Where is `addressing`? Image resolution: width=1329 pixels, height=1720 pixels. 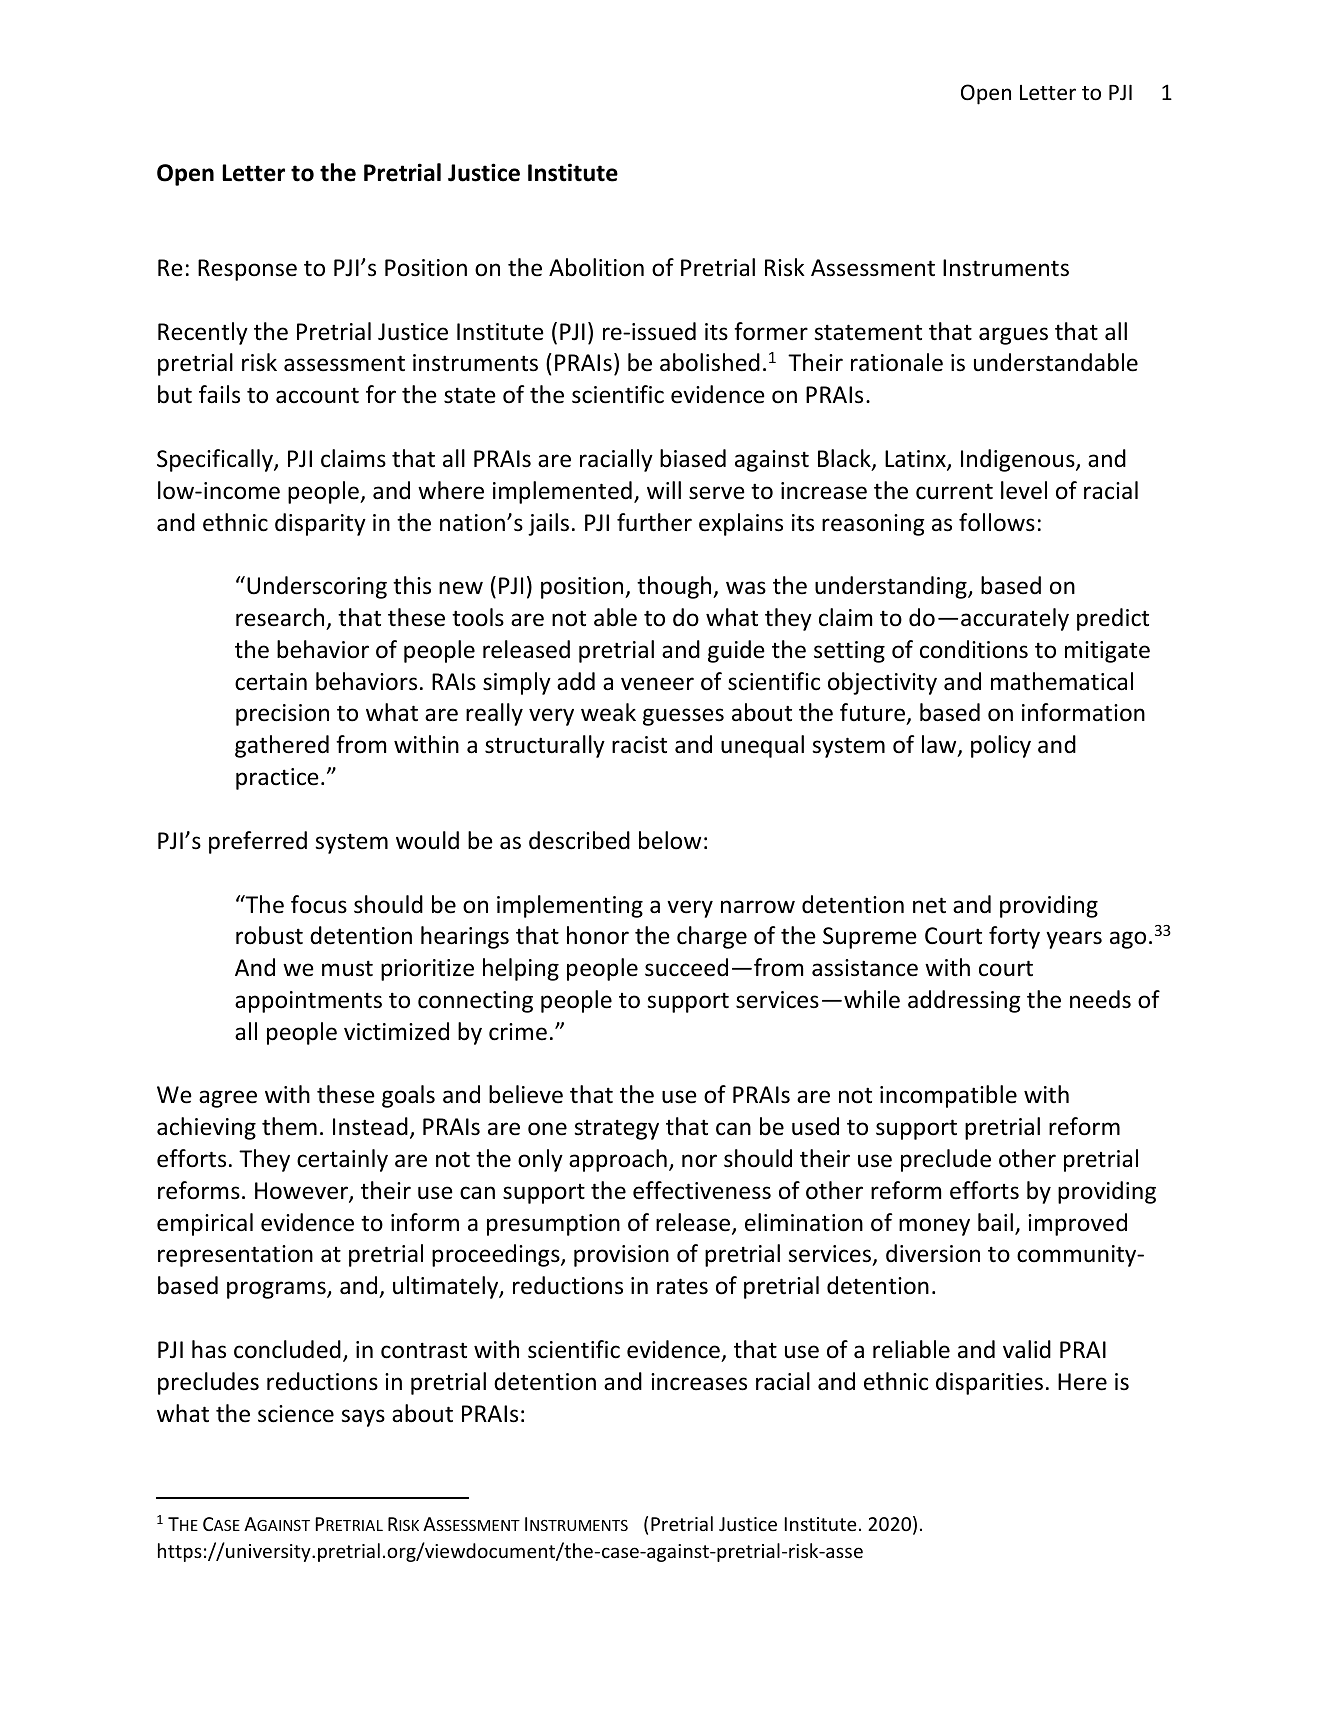 addressing is located at coordinates (964, 1001).
